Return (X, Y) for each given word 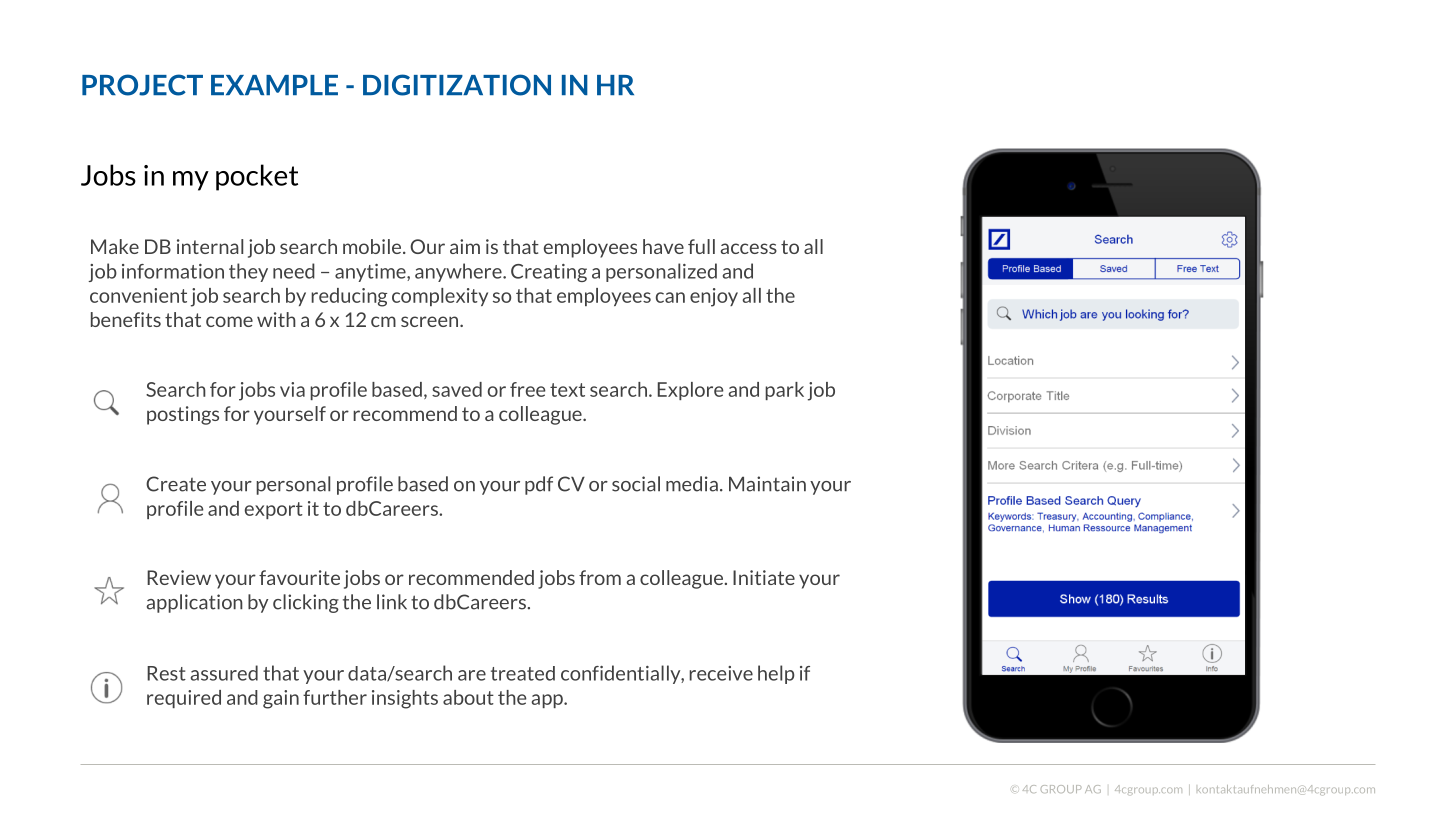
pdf (539, 485)
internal (210, 246)
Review (179, 577)
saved (457, 389)
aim (465, 246)
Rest (166, 673)
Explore (691, 391)
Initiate (764, 577)
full (701, 246)
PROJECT (142, 85)
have (663, 246)
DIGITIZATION (457, 85)
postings (183, 415)
